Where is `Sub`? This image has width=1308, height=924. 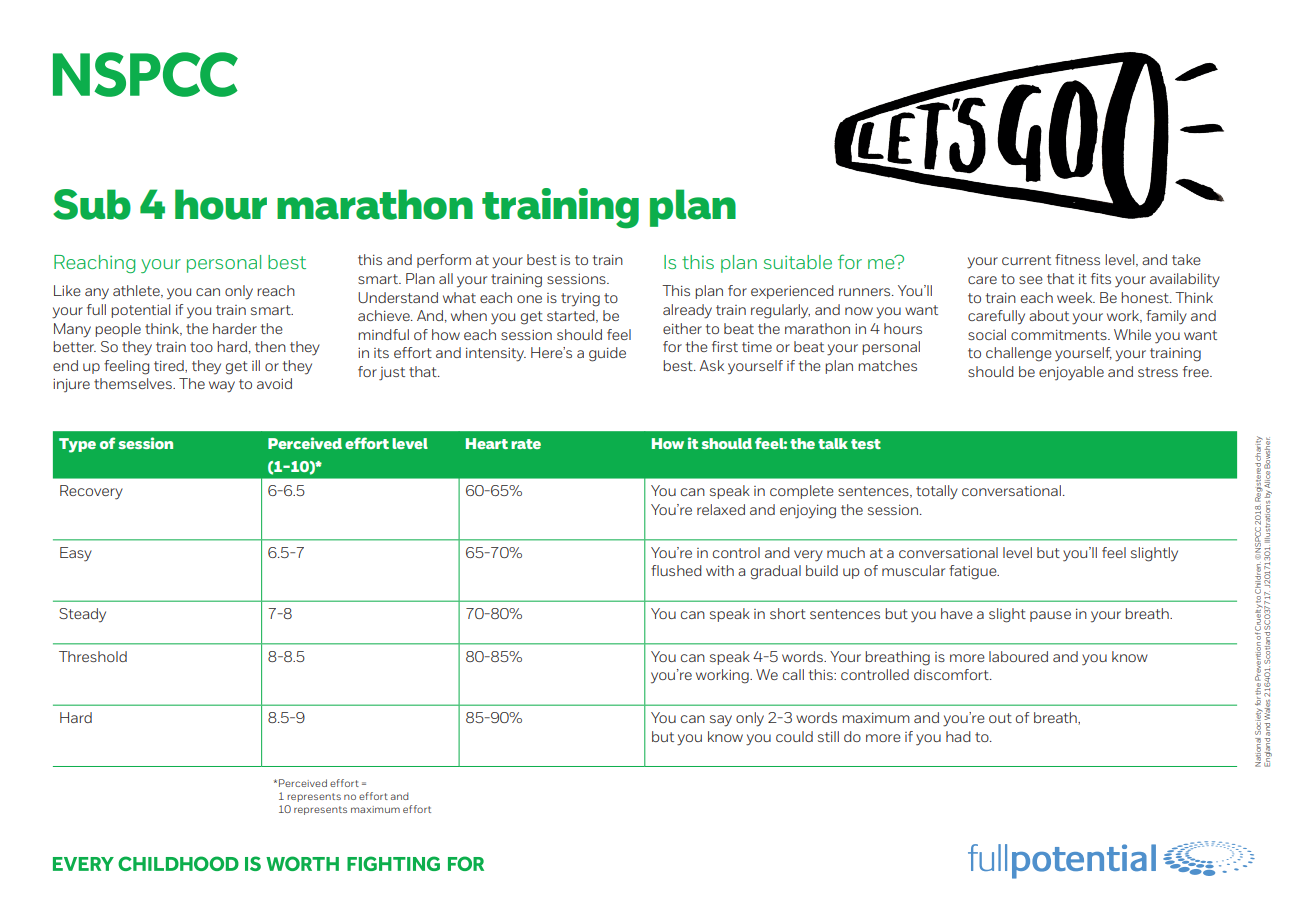 Sub is located at coordinates (92, 204).
